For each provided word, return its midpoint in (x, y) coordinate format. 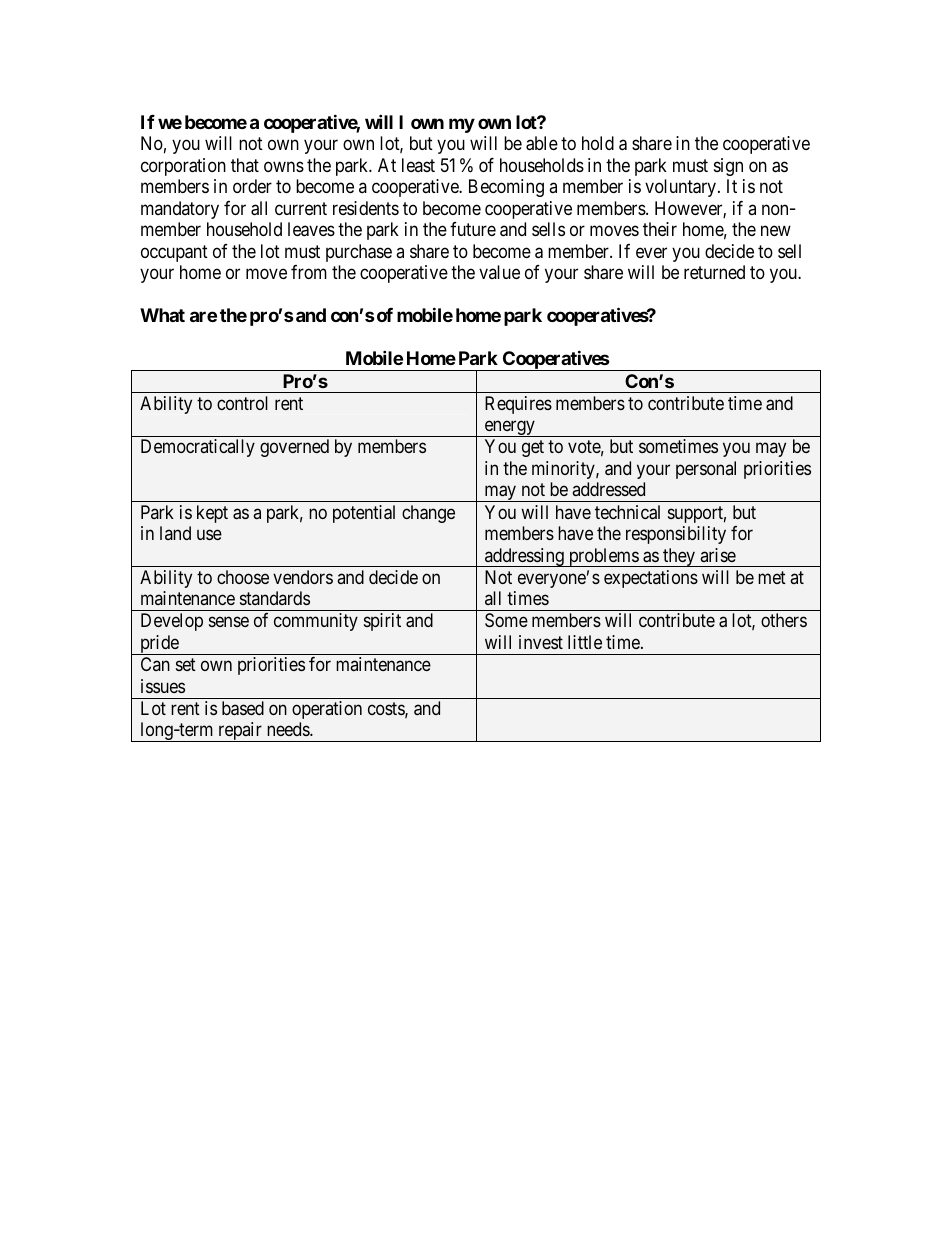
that (245, 165)
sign (728, 167)
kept (212, 514)
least (418, 165)
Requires (518, 405)
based (243, 708)
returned (714, 272)
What (162, 315)
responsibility (676, 535)
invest (541, 642)
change (428, 514)
